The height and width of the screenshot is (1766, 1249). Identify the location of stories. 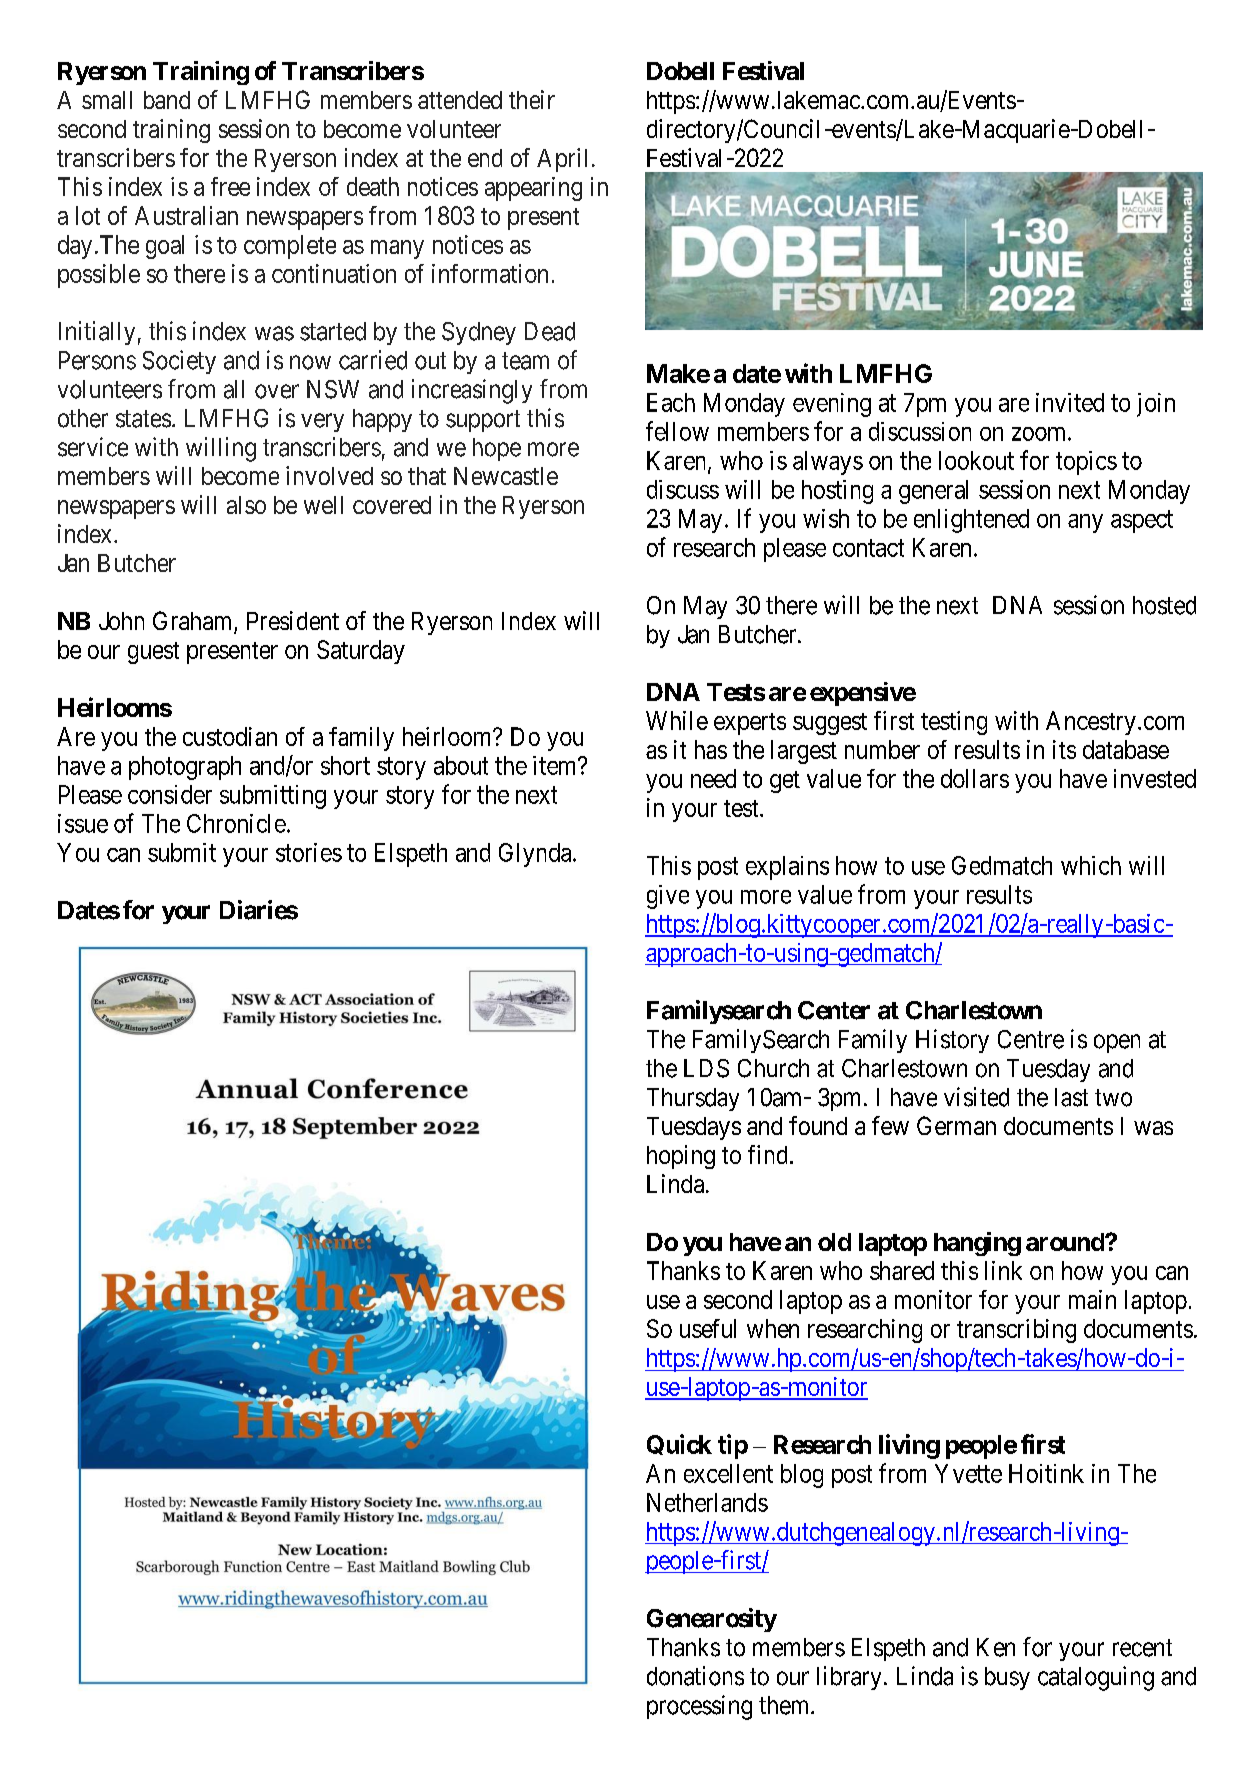
(309, 852).
